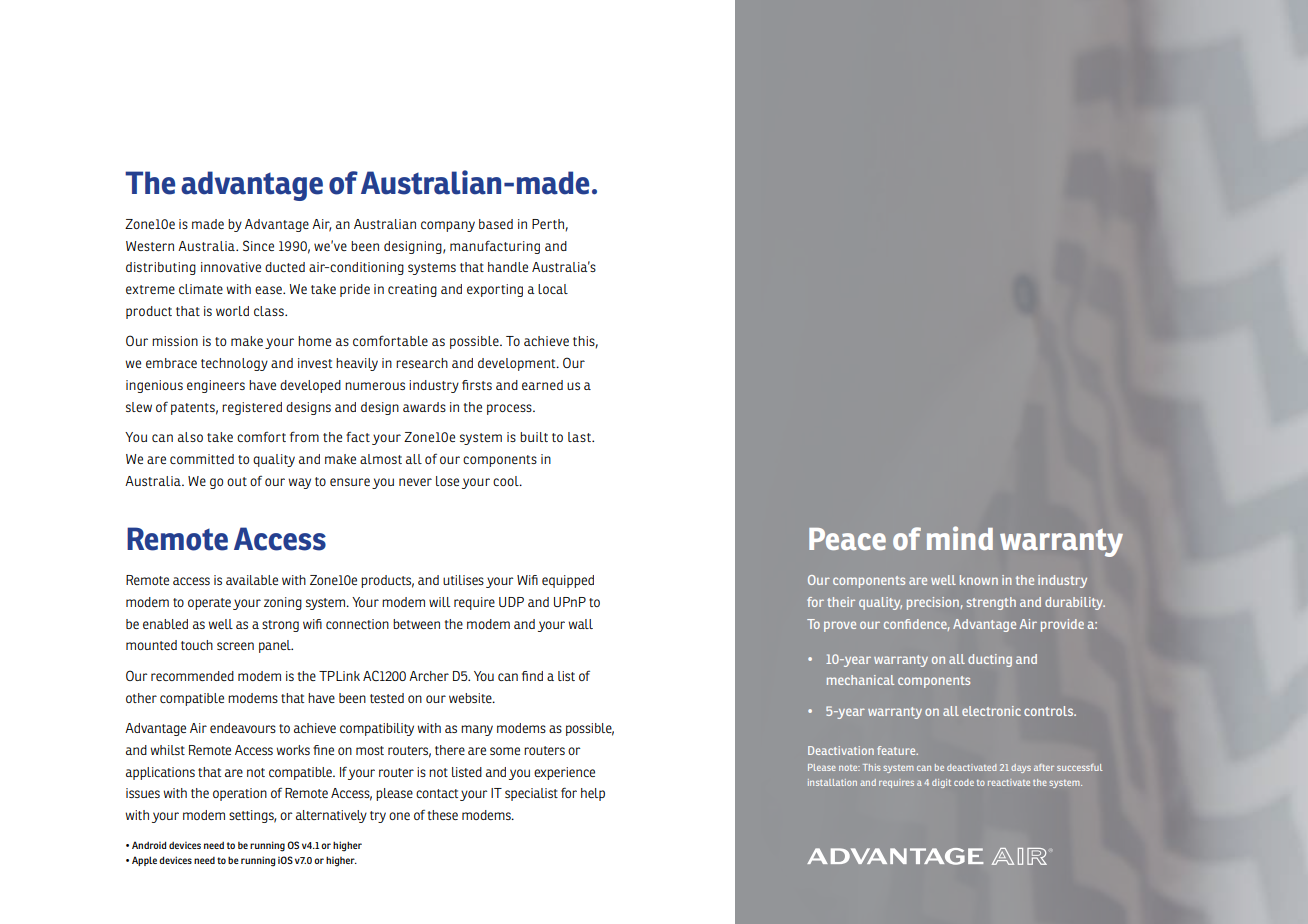  I want to click on handle, so click(508, 267).
